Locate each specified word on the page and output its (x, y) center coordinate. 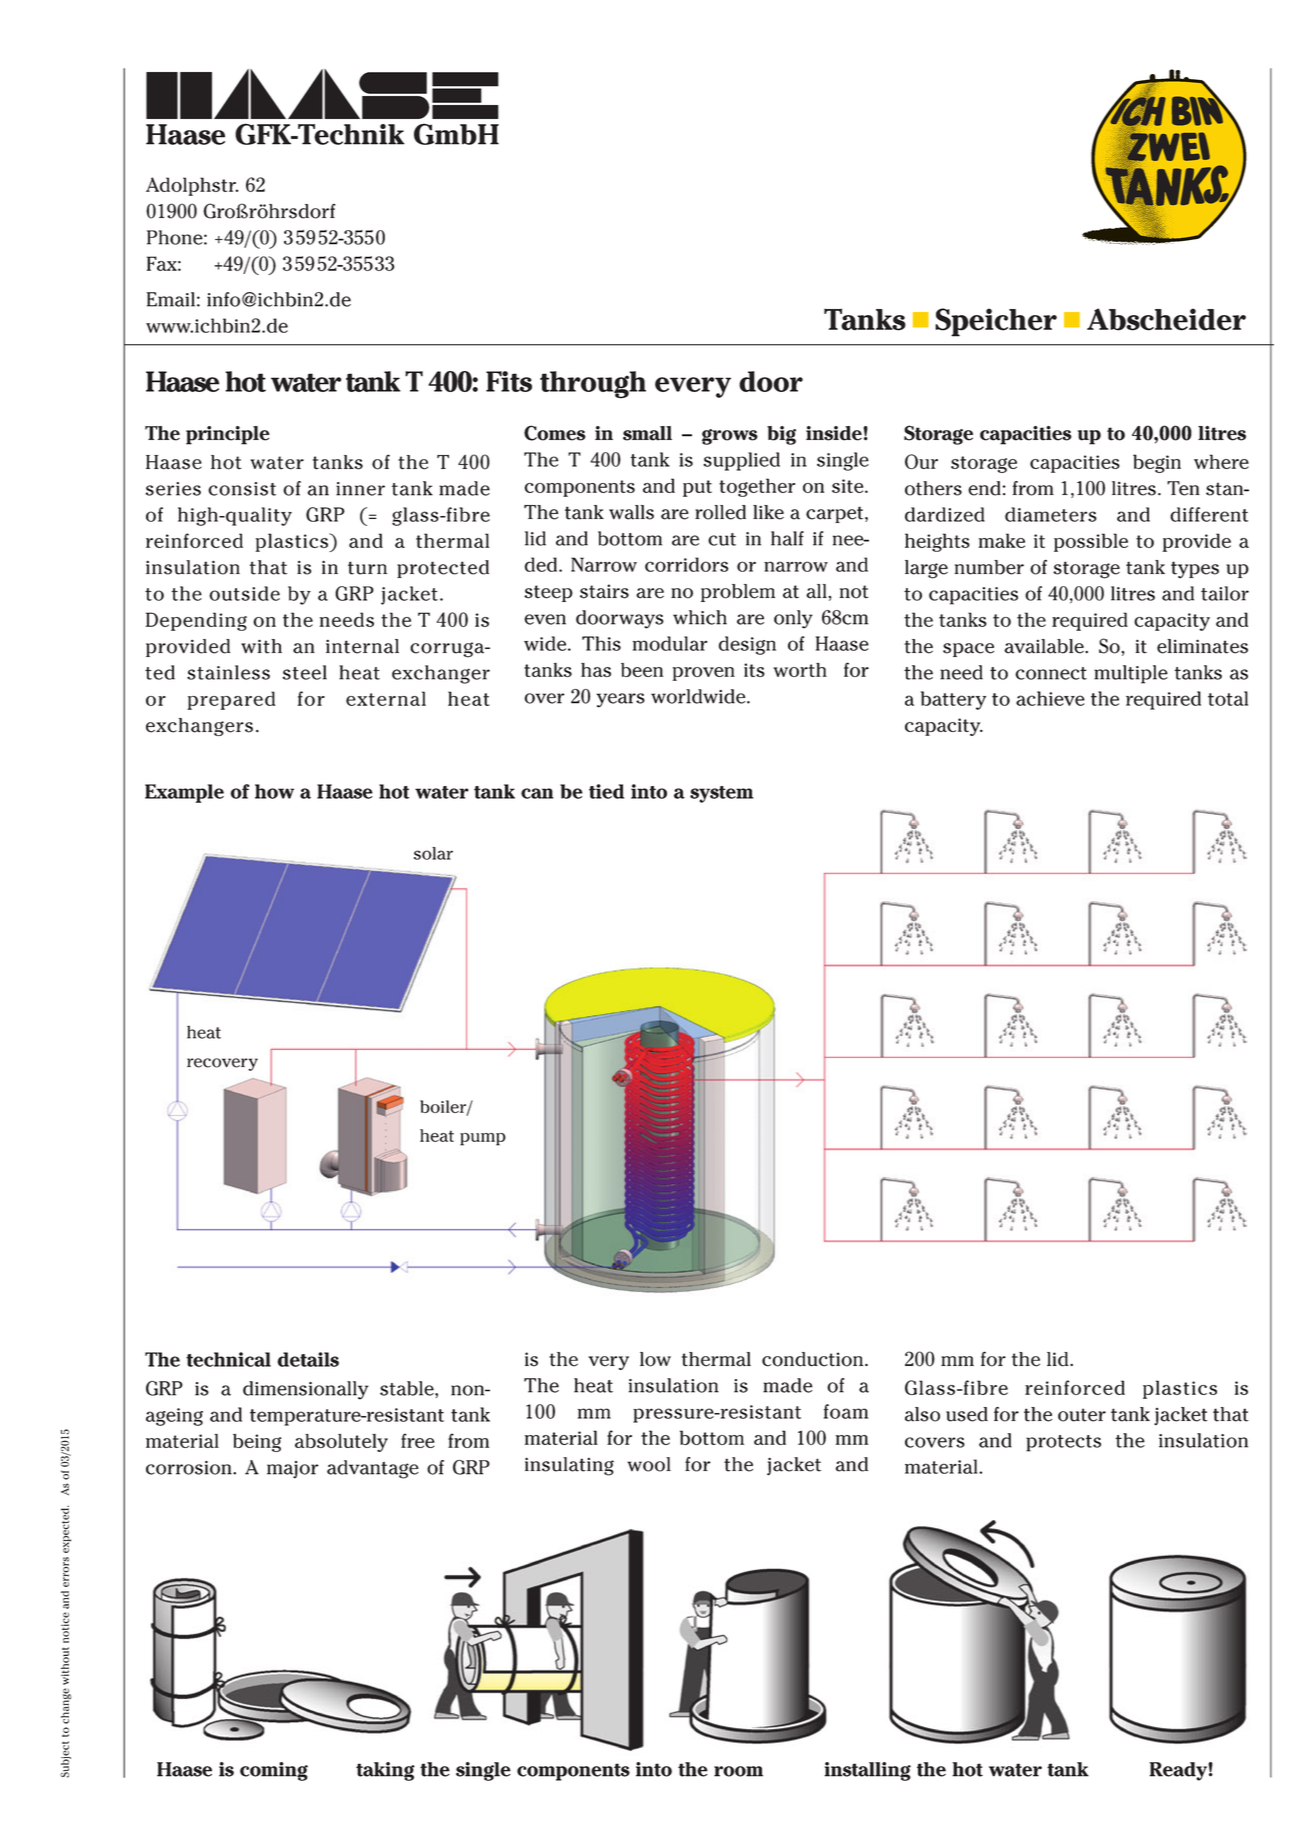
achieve (1050, 698)
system (721, 794)
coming (274, 1771)
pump (483, 1139)
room (738, 1771)
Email (171, 299)
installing (868, 1771)
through (593, 385)
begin (1157, 463)
